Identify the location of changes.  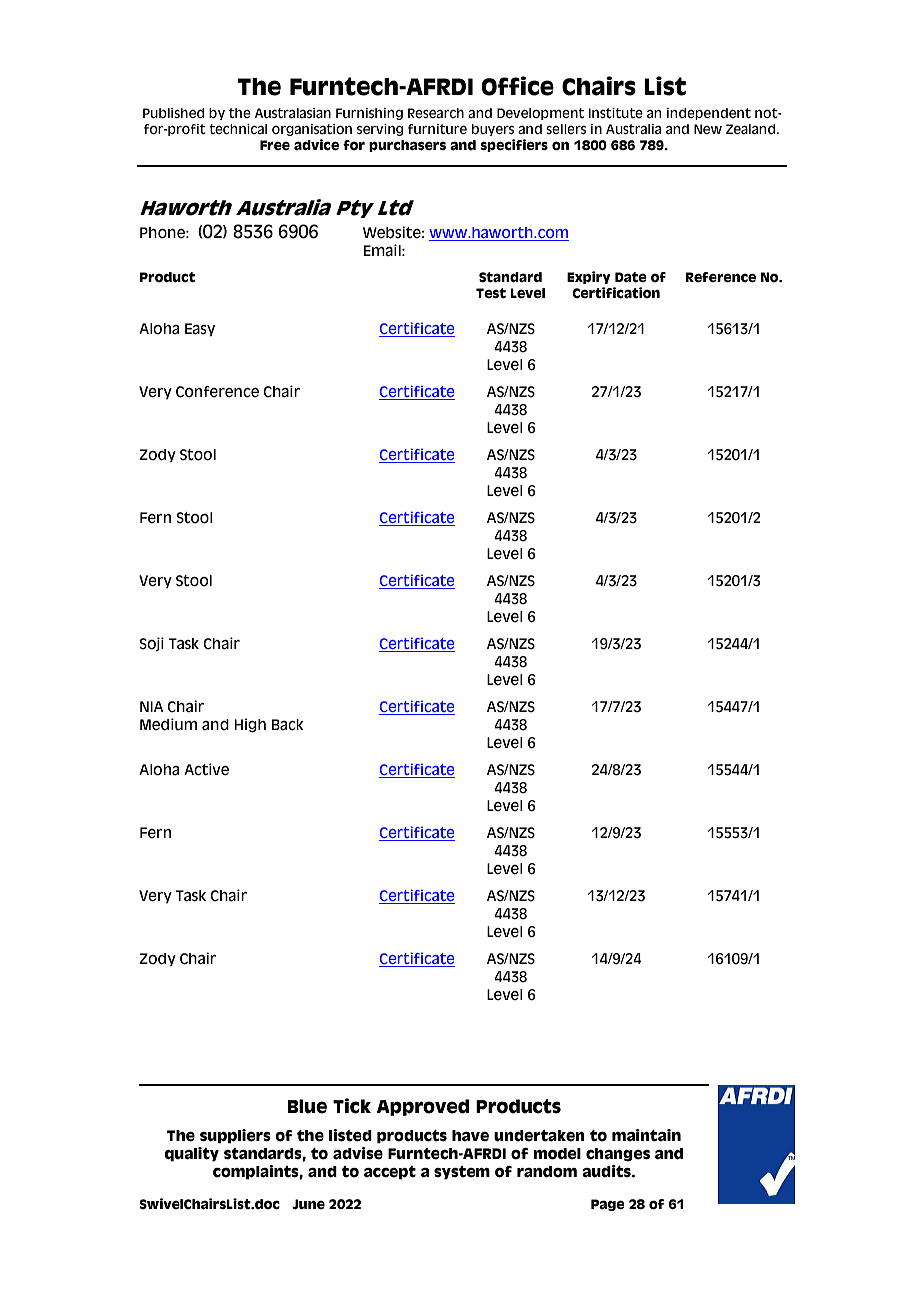
(618, 1155).
